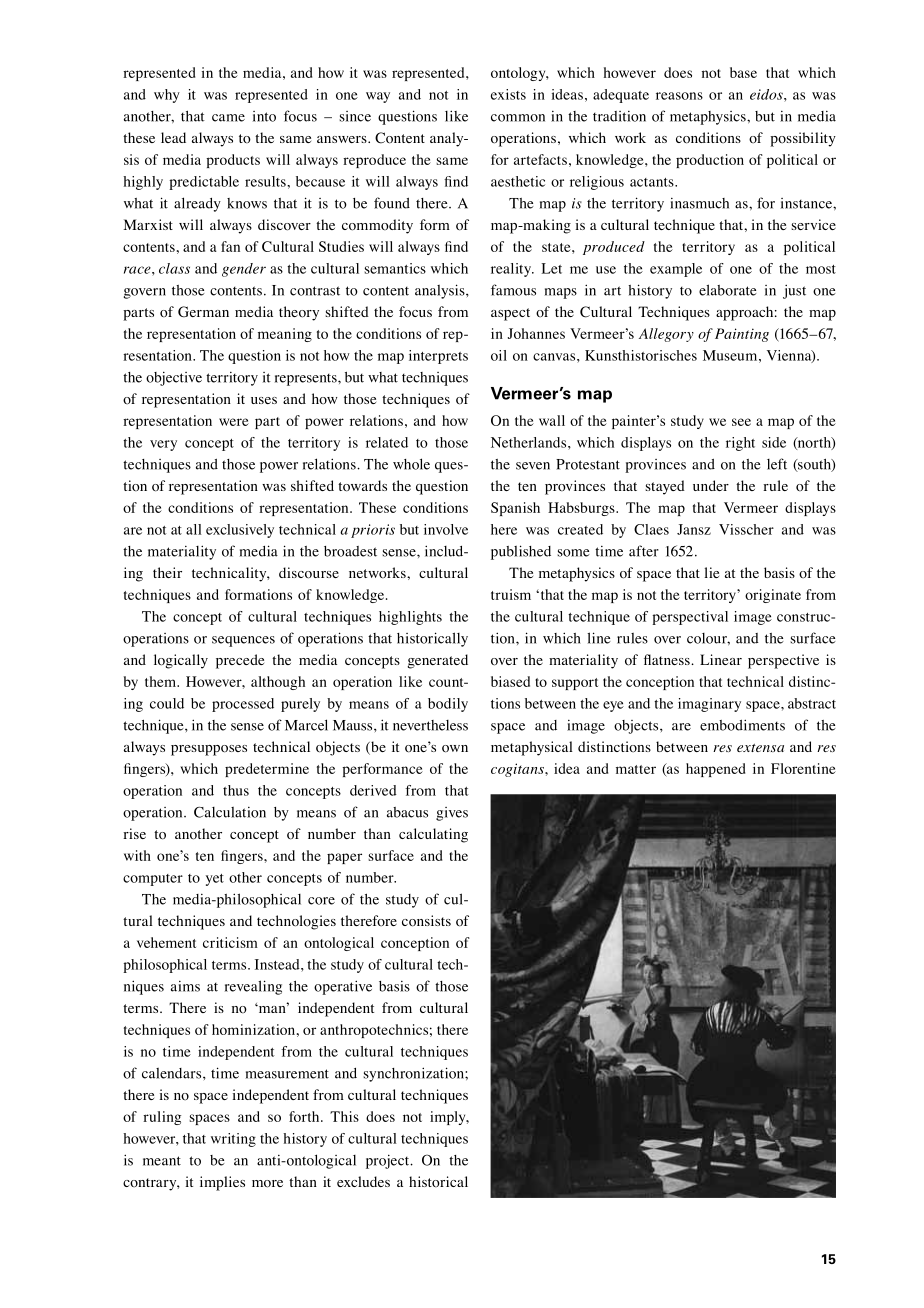  I want to click on happened, so click(715, 770).
